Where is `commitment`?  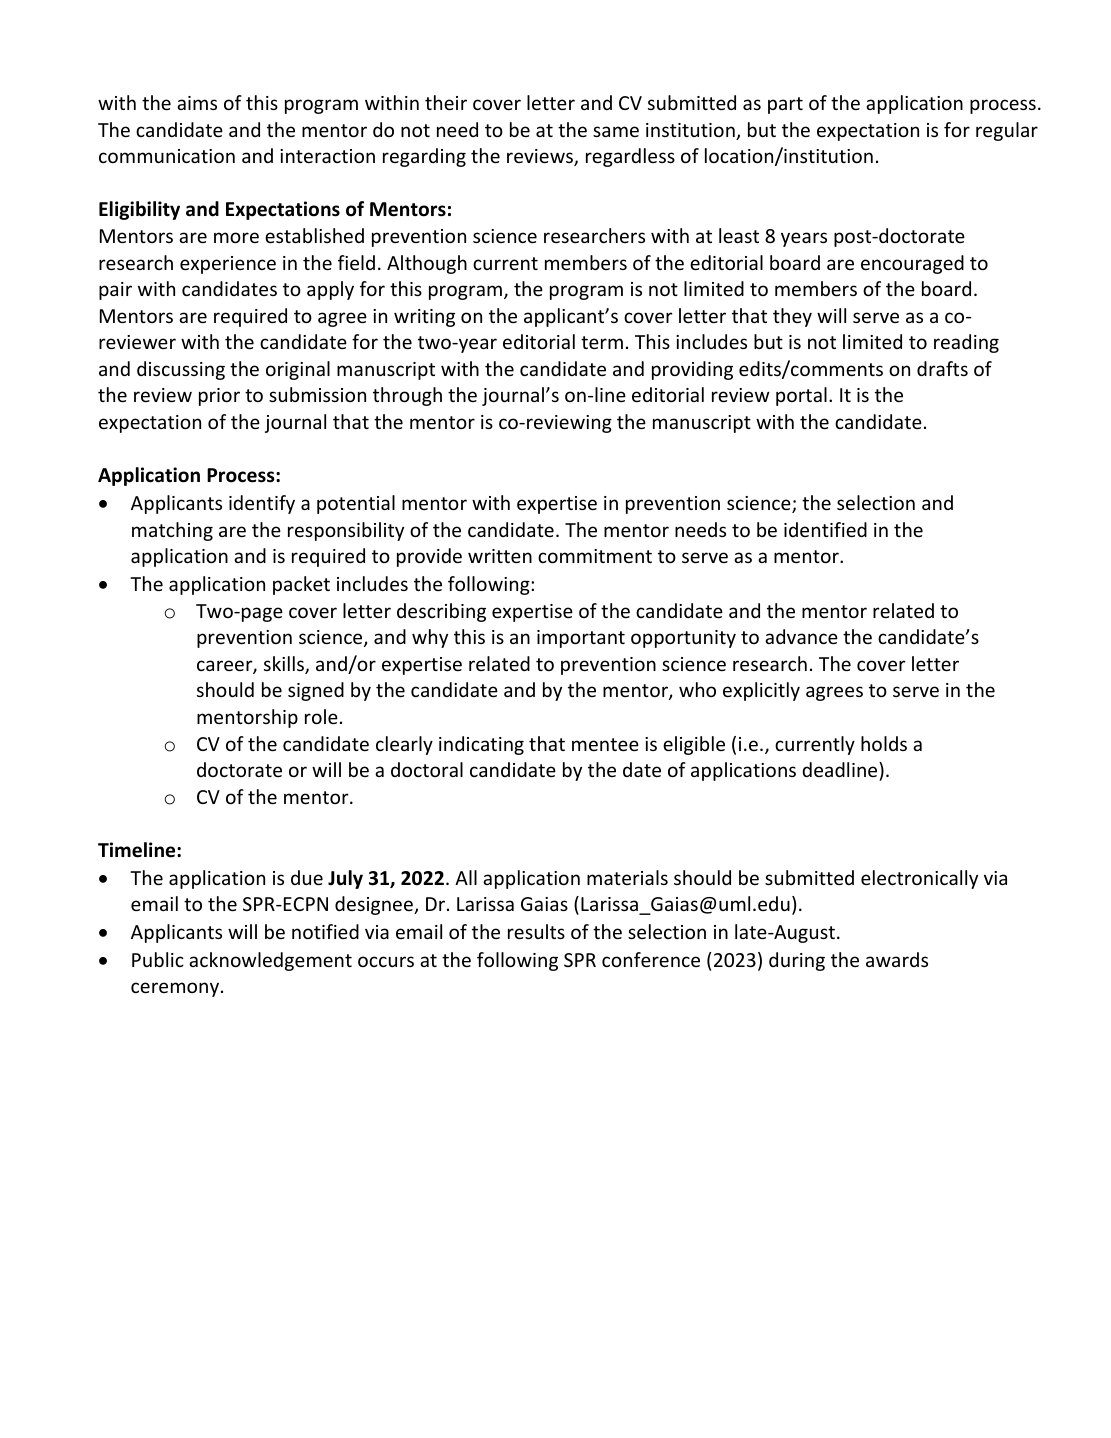 commitment is located at coordinates (595, 556).
